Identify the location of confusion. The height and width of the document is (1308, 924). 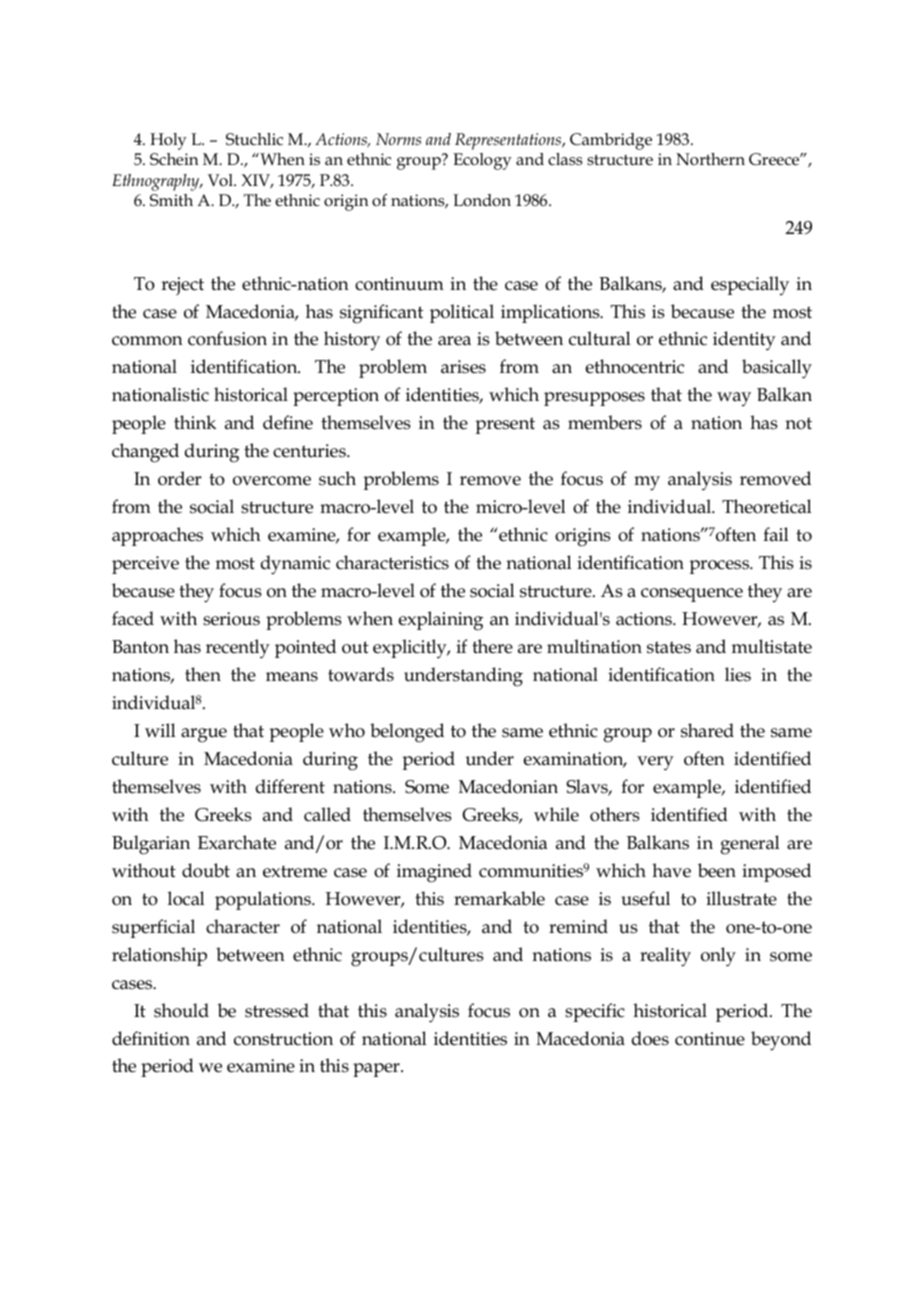
(227, 338).
